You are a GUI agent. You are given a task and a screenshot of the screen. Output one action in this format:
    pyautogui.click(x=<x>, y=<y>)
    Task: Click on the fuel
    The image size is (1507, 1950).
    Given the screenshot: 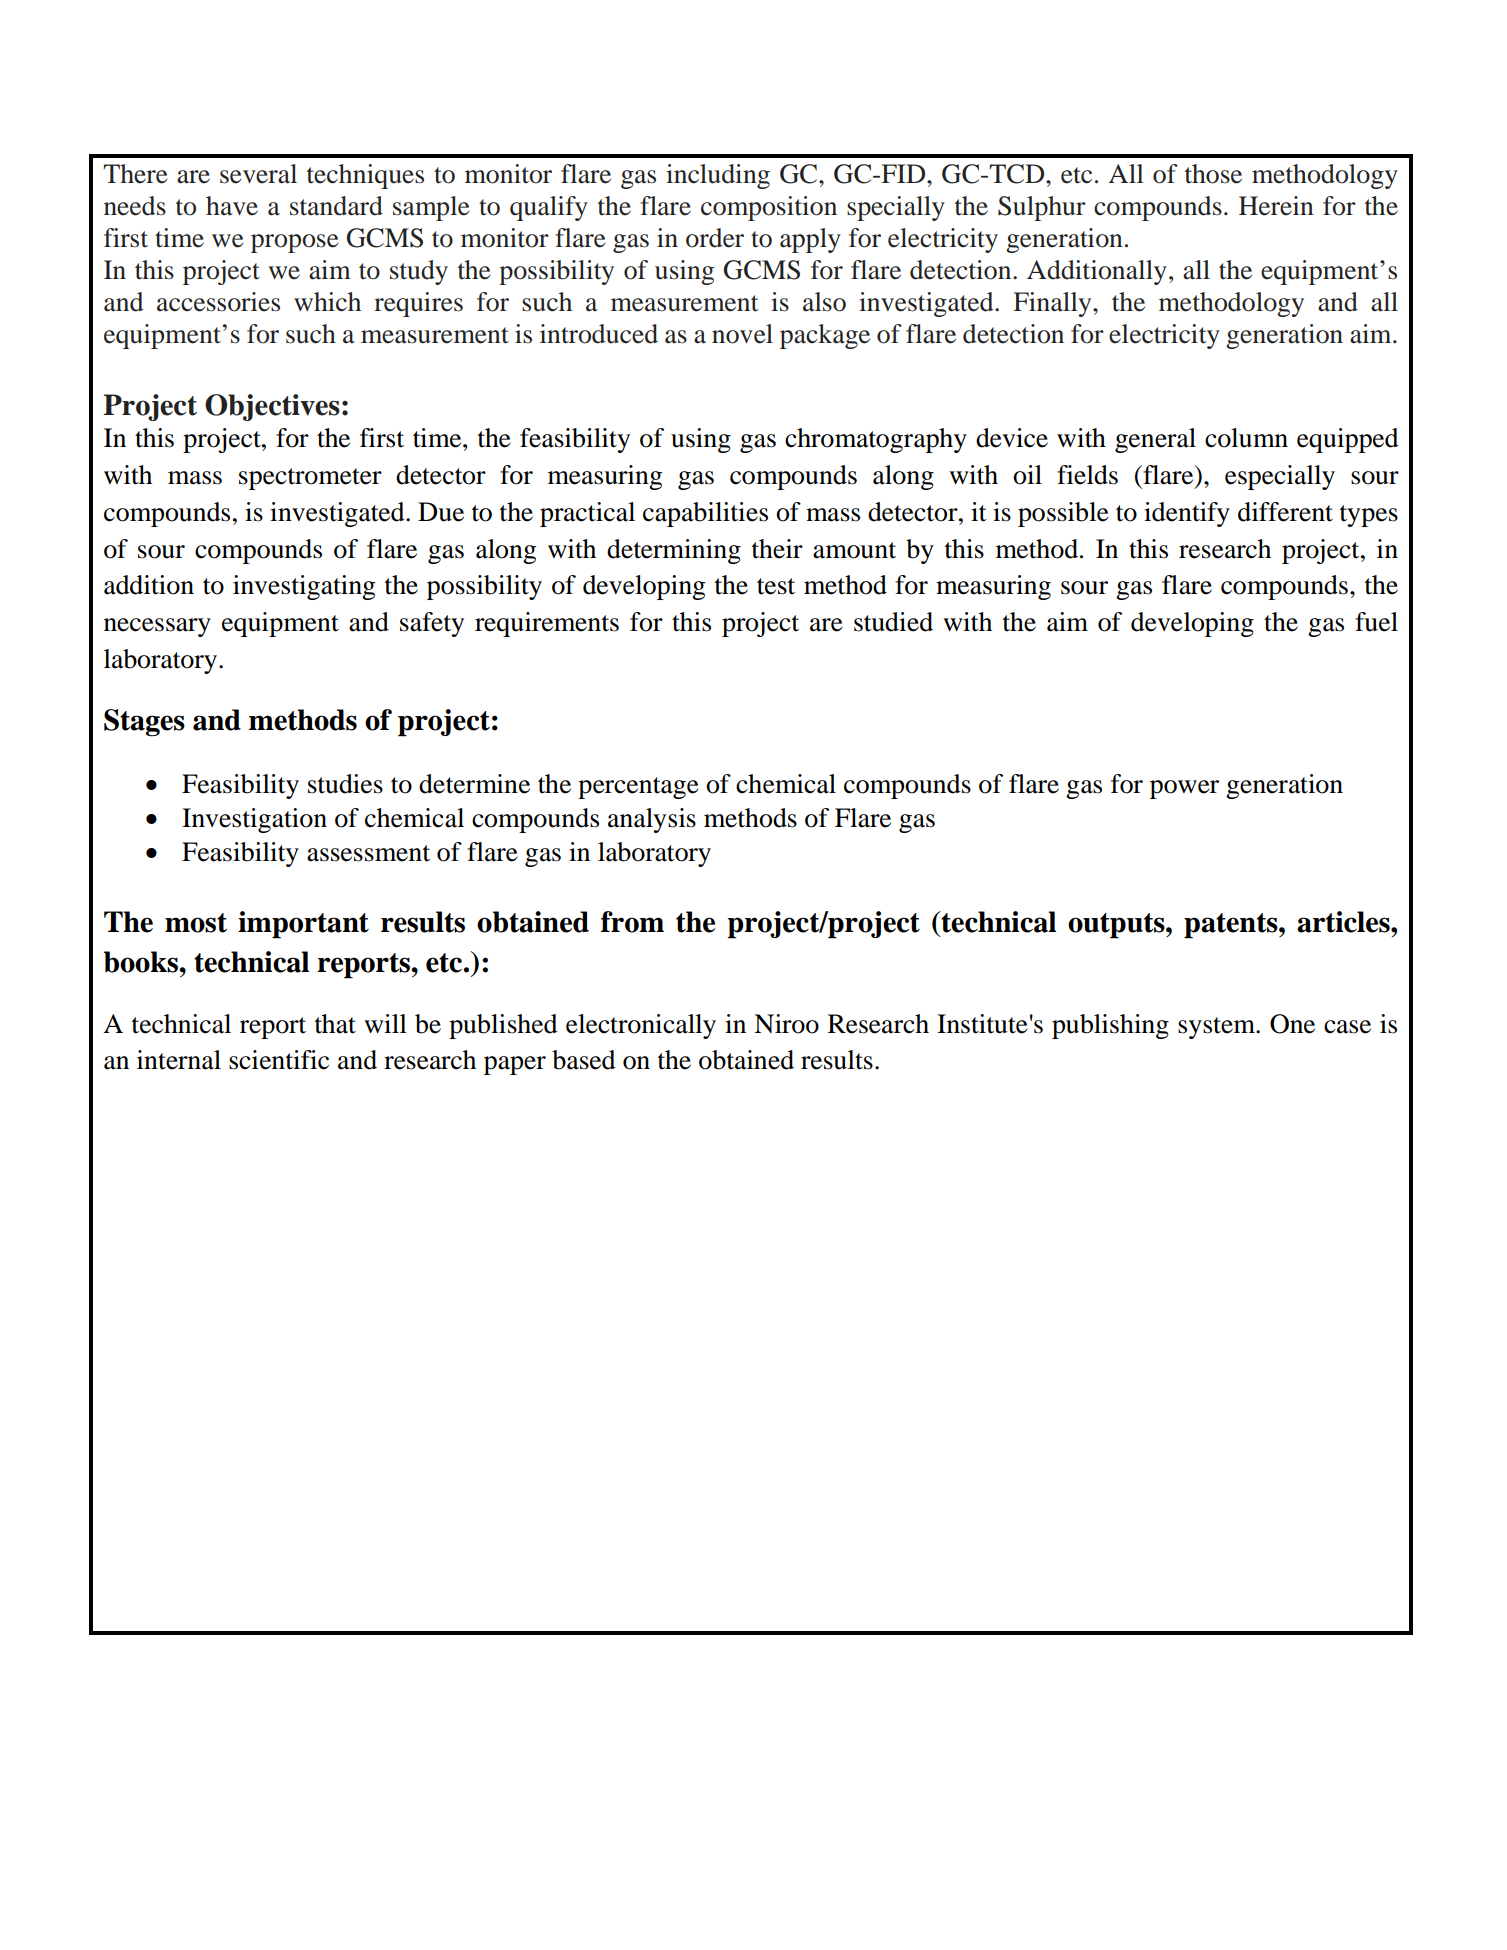 What is the action you would take?
    pyautogui.click(x=1376, y=622)
